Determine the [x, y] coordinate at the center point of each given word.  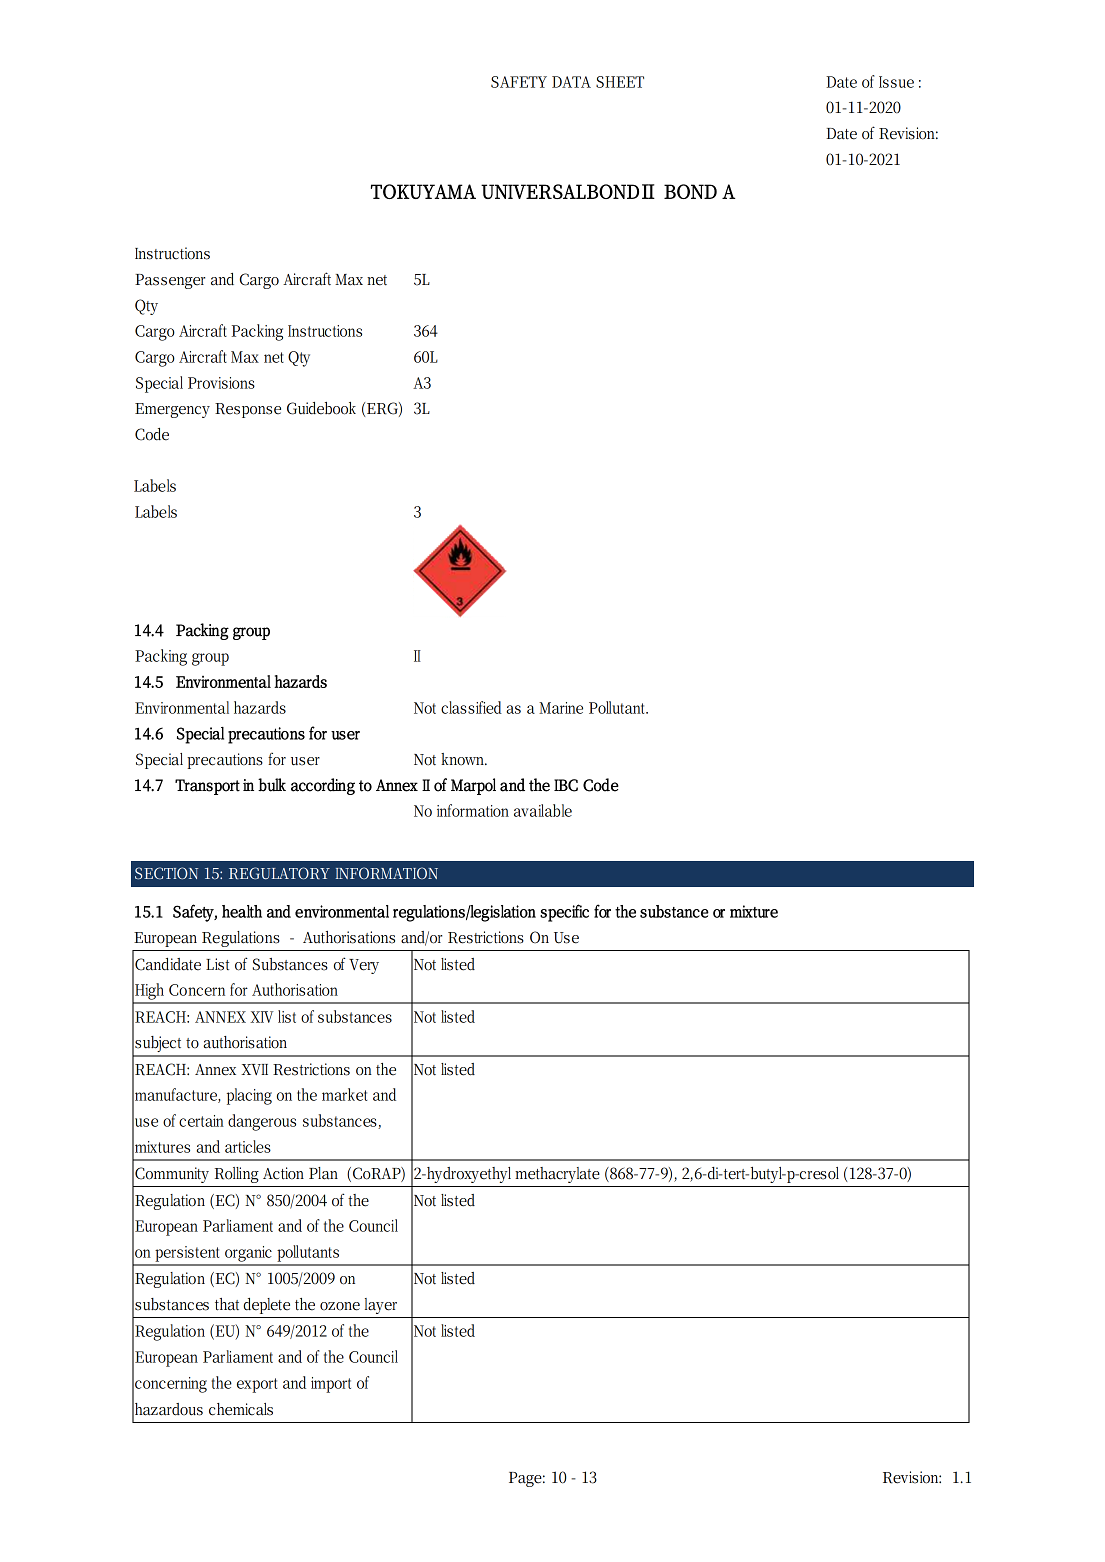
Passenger [170, 281]
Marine [561, 708]
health [242, 911]
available [543, 810]
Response [248, 410]
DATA [571, 82]
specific [564, 913]
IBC [566, 785]
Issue [896, 82]
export [257, 1385]
